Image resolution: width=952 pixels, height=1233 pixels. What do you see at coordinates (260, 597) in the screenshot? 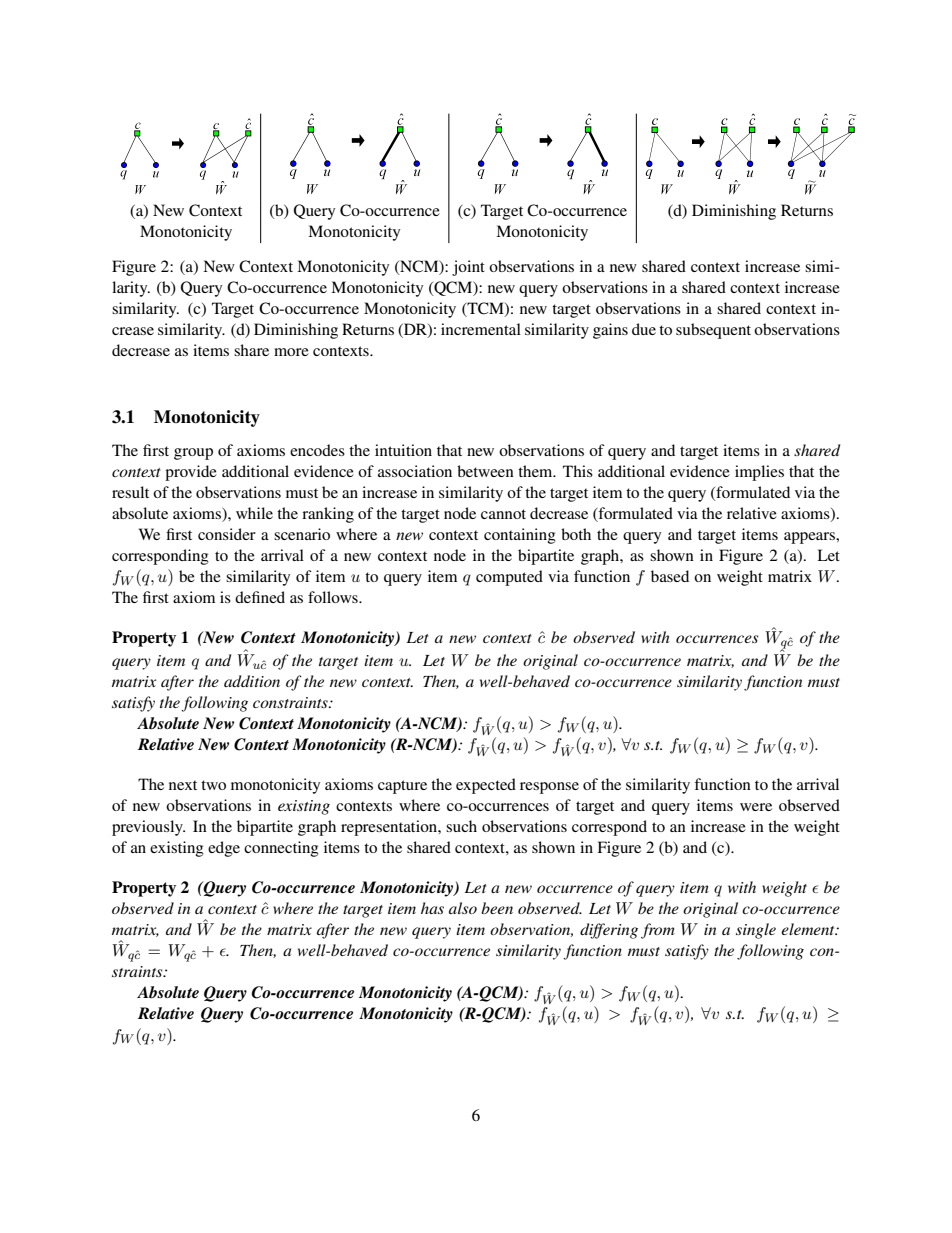
I see `defined` at bounding box center [260, 597].
